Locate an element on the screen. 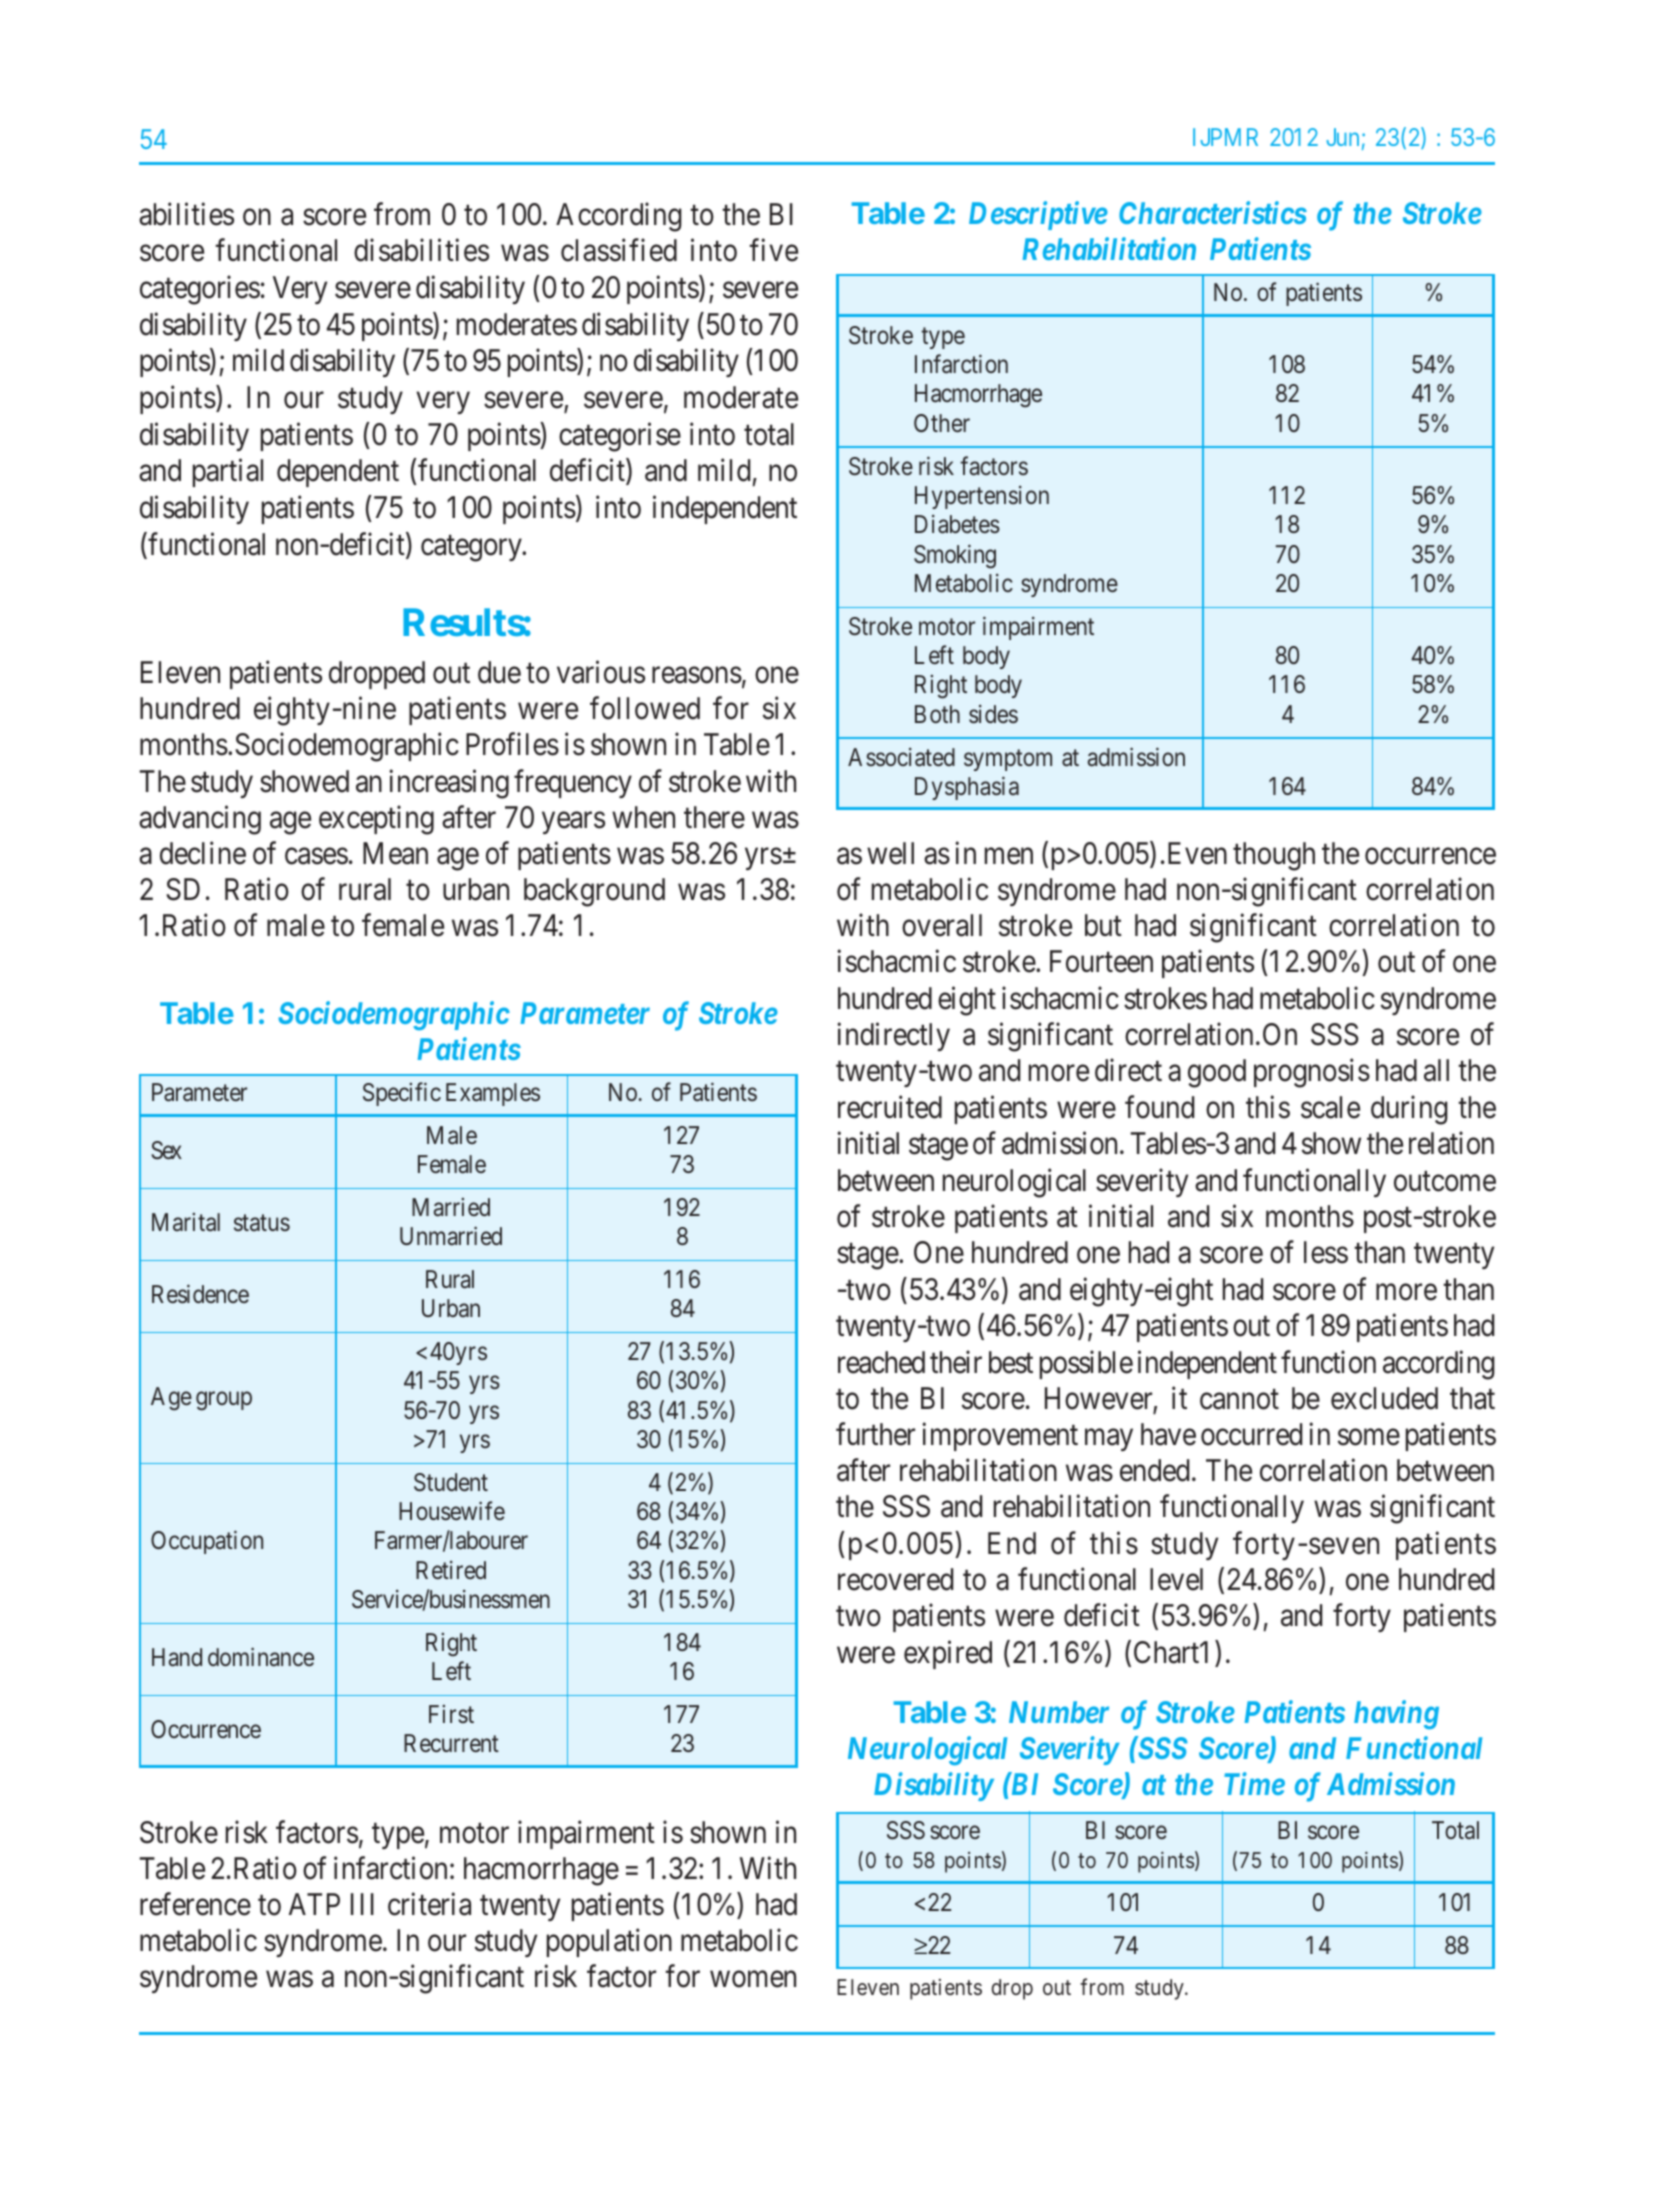 This screenshot has height=2189, width=1657. having is located at coordinates (1396, 1715).
